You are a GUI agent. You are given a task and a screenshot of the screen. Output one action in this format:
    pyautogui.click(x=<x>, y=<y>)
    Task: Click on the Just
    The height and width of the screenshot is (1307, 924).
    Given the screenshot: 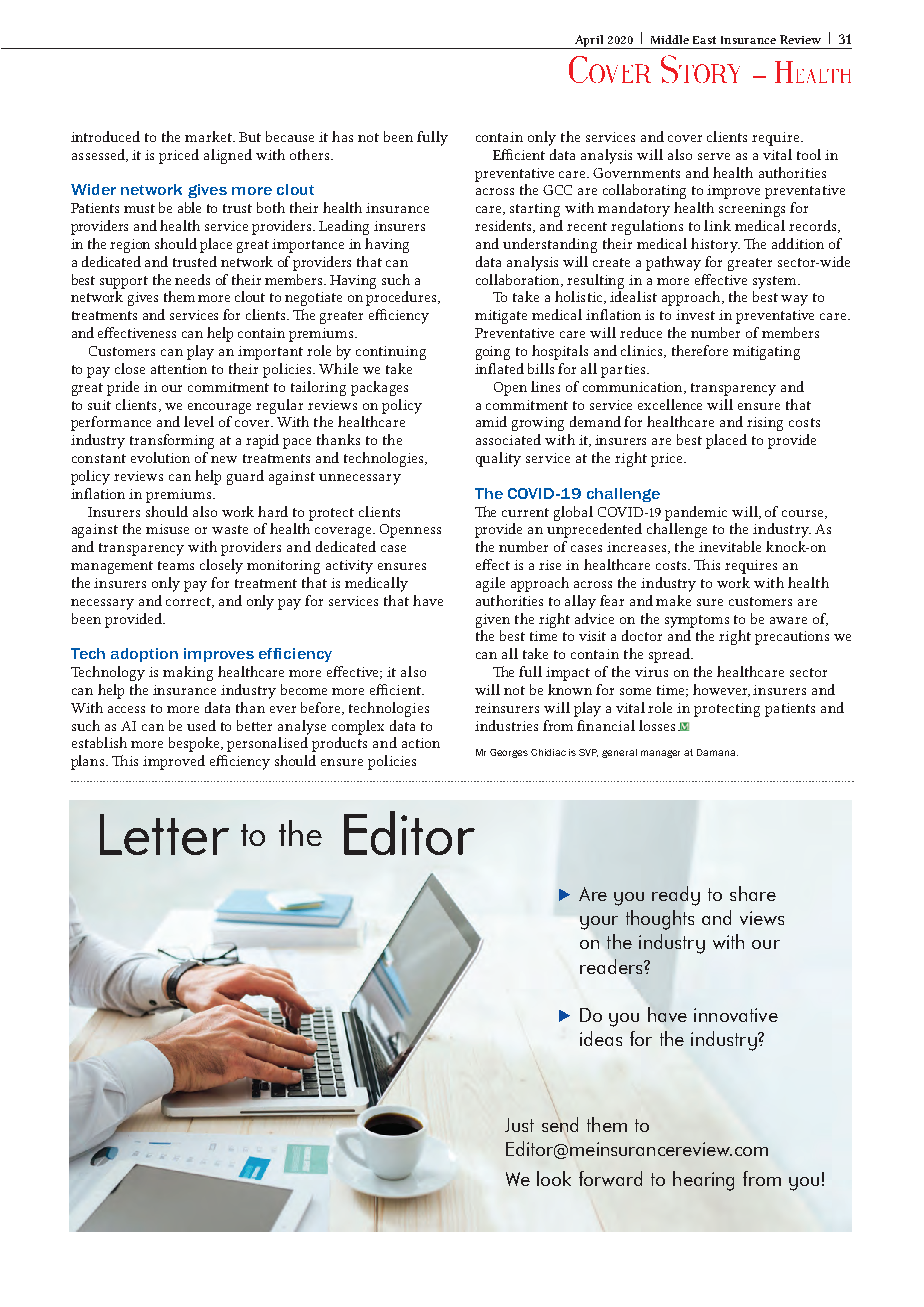 What is the action you would take?
    pyautogui.click(x=519, y=1125)
